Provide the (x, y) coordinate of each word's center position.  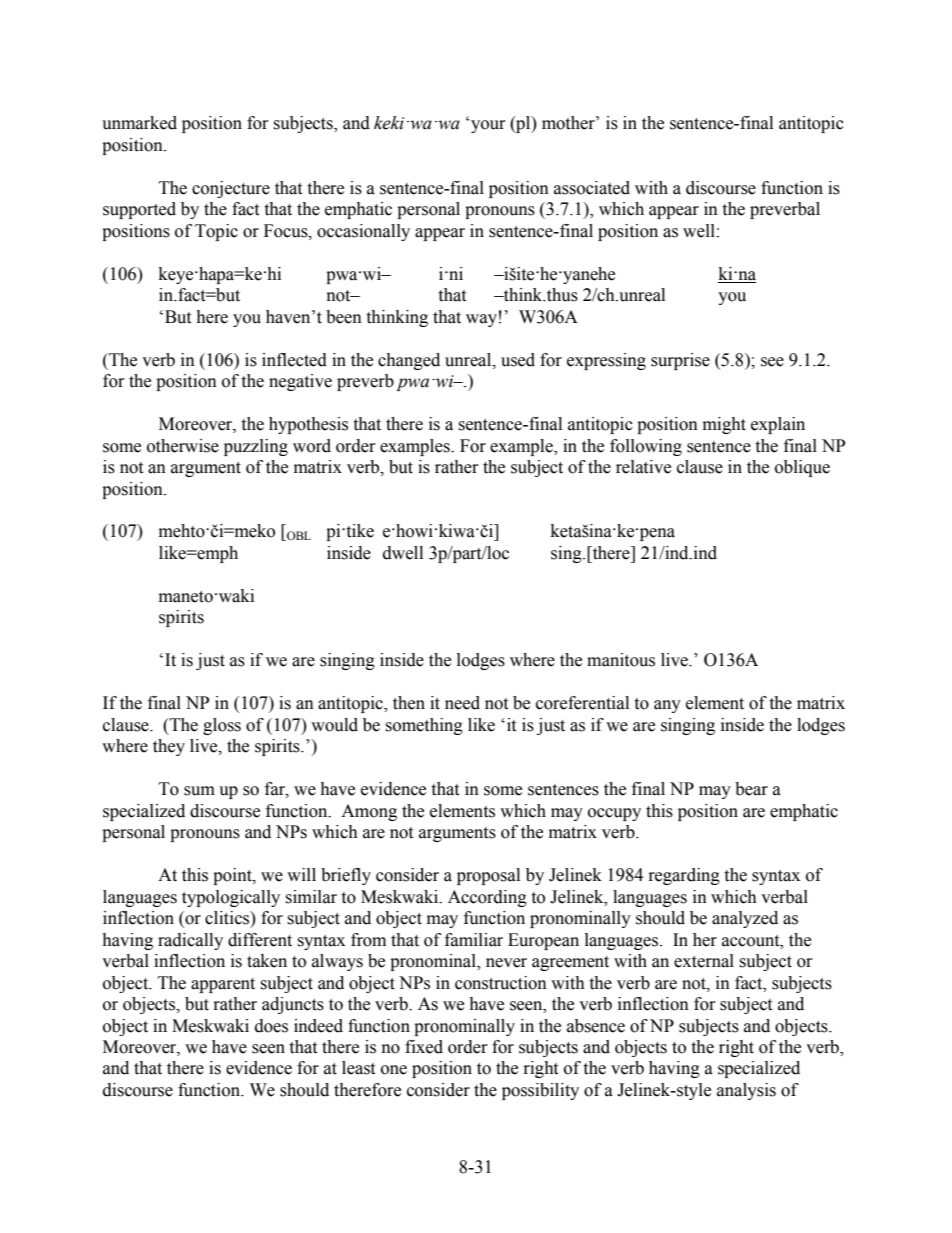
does (271, 1026)
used (518, 360)
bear (751, 789)
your (488, 126)
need (462, 703)
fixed (424, 1047)
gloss (222, 726)
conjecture (231, 189)
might (724, 425)
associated (592, 188)
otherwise (183, 446)
